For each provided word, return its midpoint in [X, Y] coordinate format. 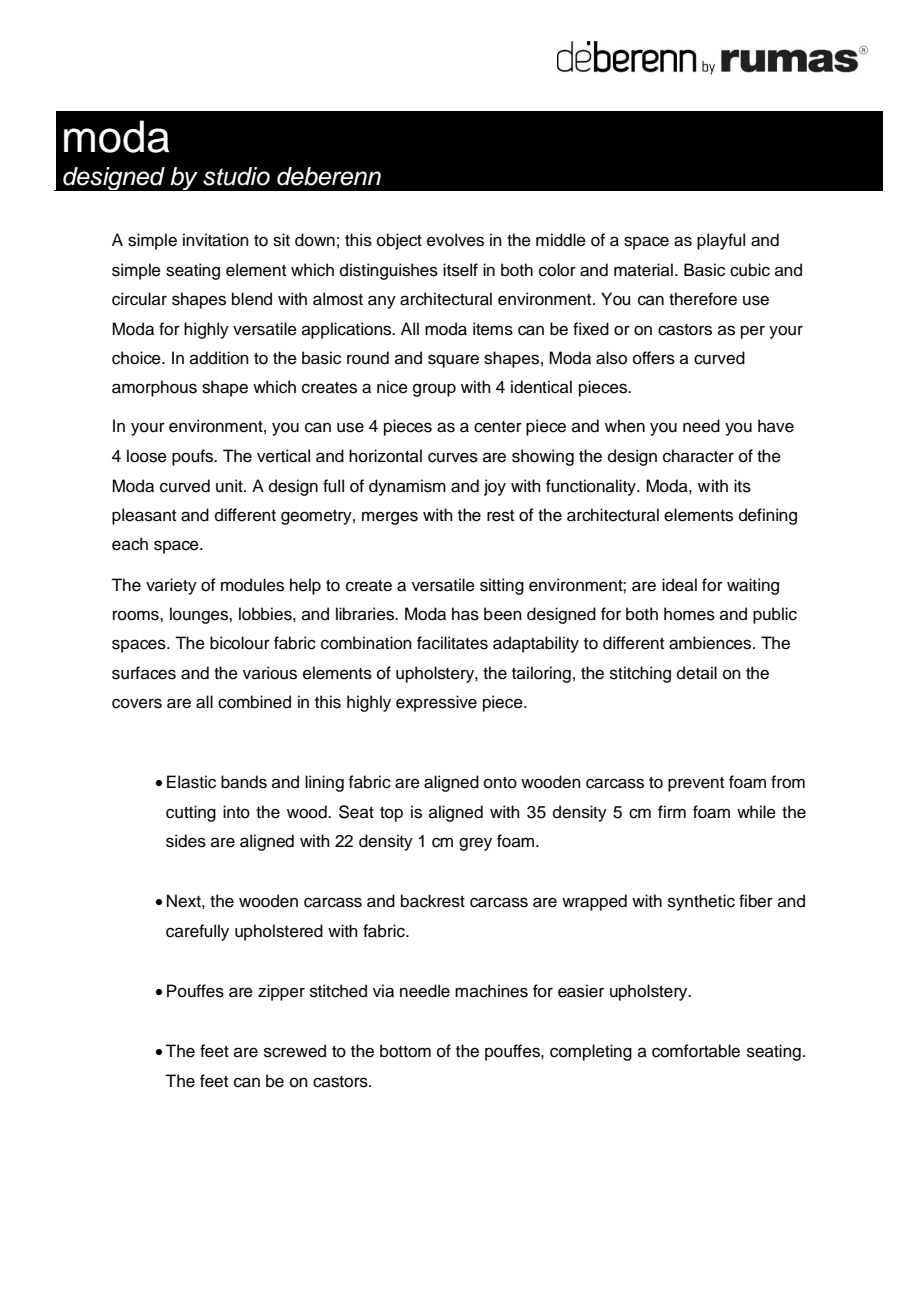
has [465, 614]
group [434, 390]
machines [491, 991]
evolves [455, 240]
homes [689, 614]
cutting [191, 813]
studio [236, 176]
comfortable [696, 1051]
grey [475, 844]
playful [721, 241]
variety [171, 586]
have [776, 426]
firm [672, 811]
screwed [295, 1051]
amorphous [154, 388]
